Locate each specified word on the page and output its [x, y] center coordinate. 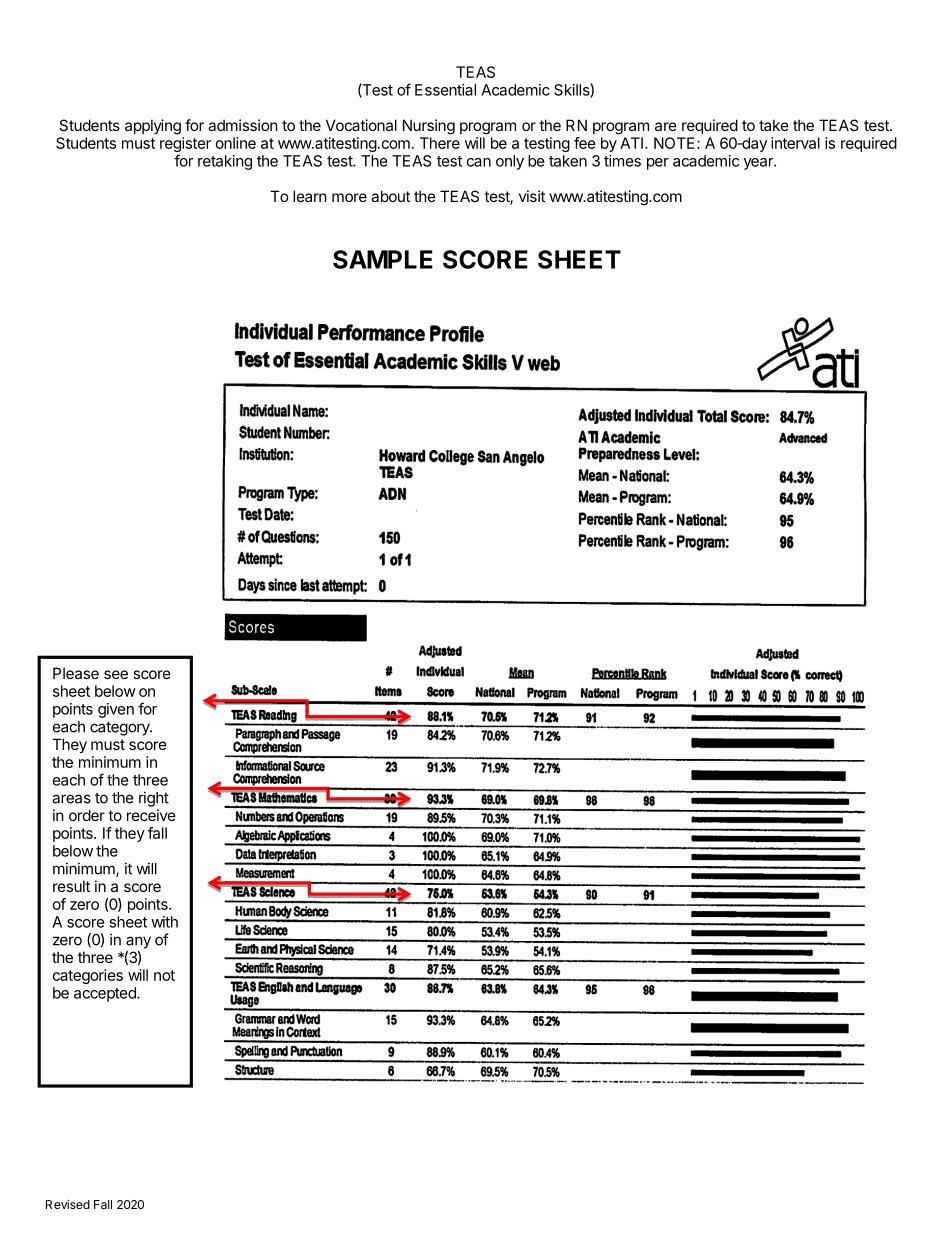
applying [153, 127]
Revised [68, 1204]
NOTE [674, 143]
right [154, 799]
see [116, 674]
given [116, 710]
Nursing [429, 127]
